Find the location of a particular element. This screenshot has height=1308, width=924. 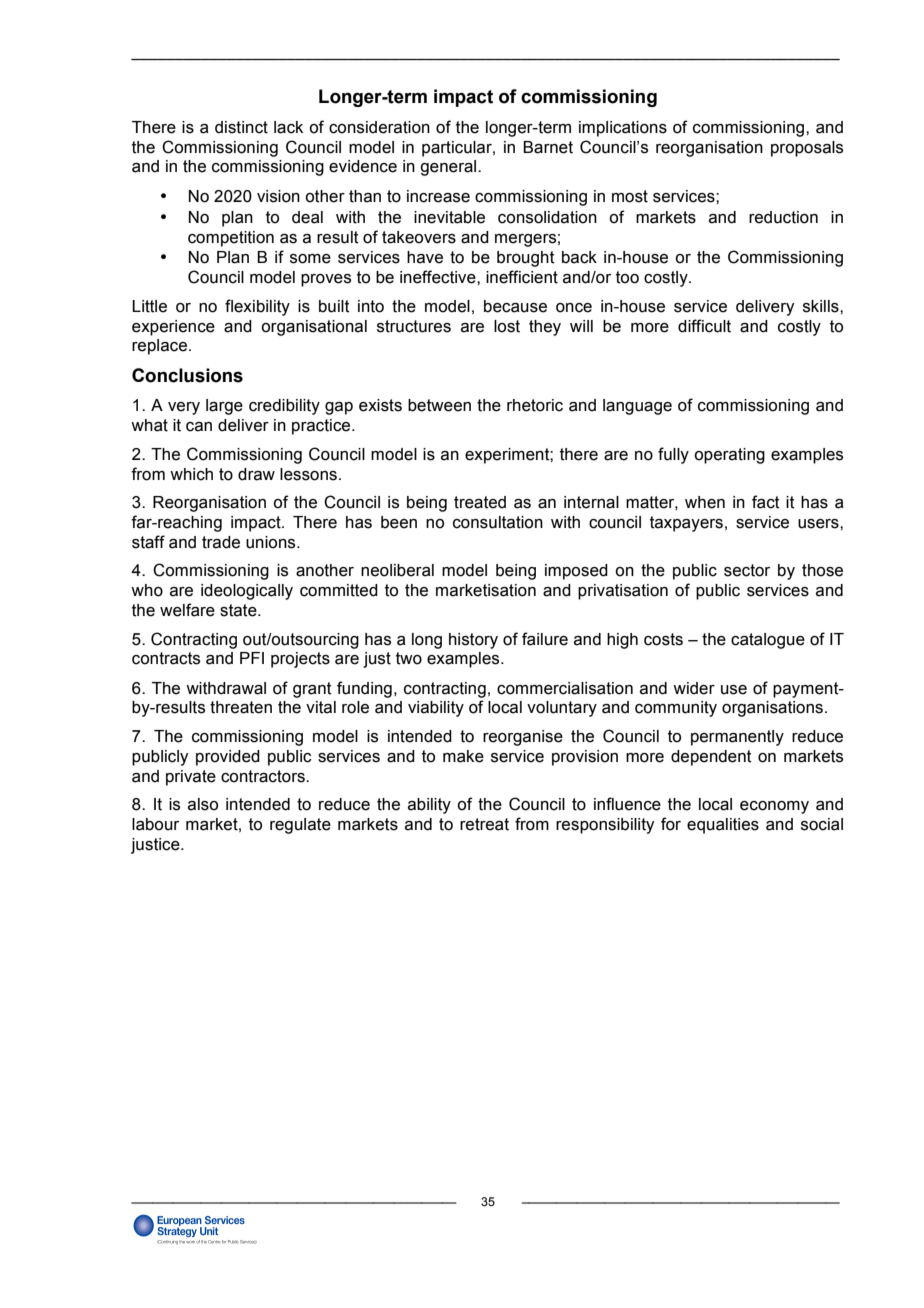

operating is located at coordinates (729, 456).
